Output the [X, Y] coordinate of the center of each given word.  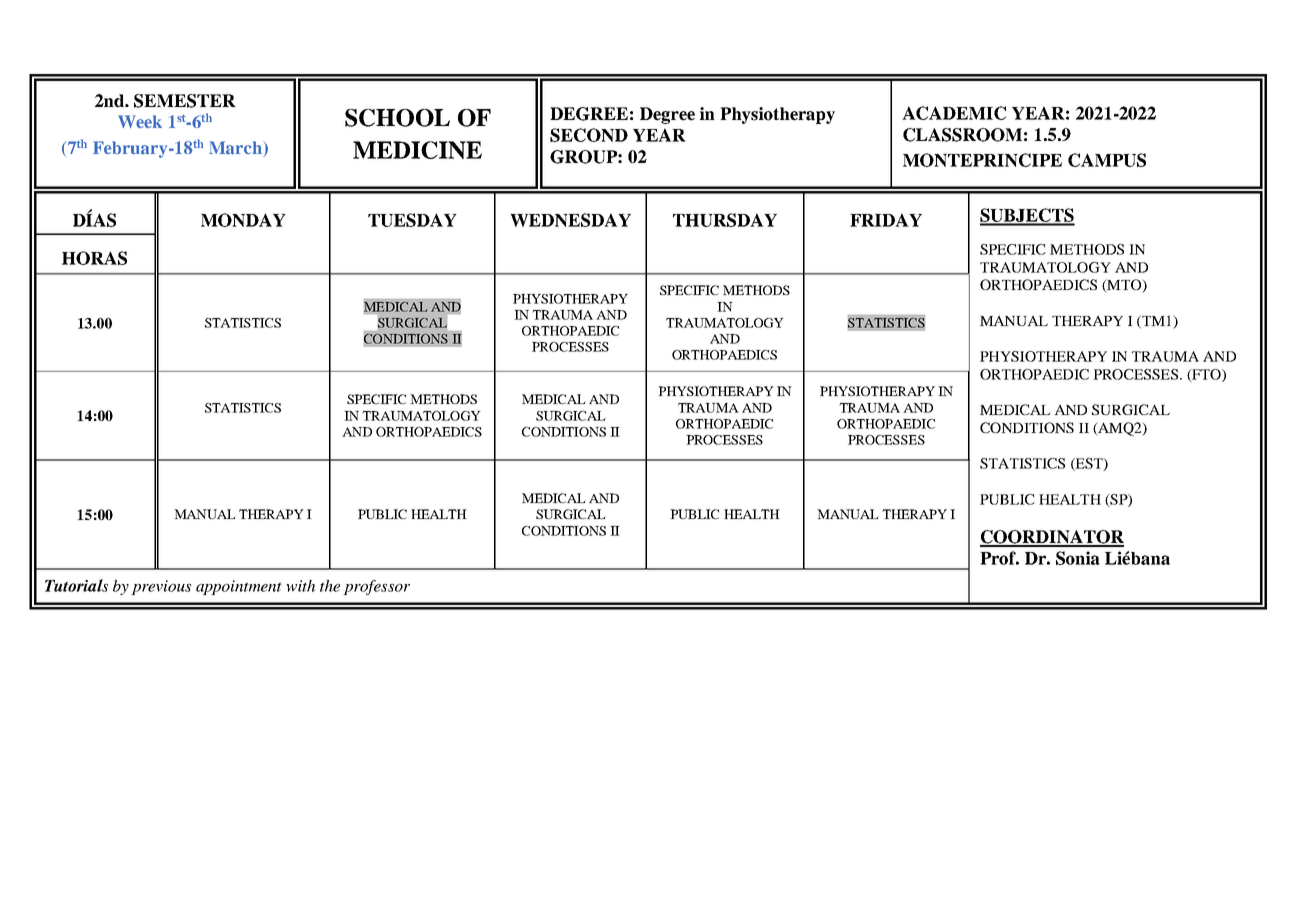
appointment [239, 587]
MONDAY [243, 220]
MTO [1124, 286]
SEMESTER [185, 101]
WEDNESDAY [570, 220]
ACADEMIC [954, 113]
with [300, 586]
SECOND [589, 135]
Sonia [1078, 558]
